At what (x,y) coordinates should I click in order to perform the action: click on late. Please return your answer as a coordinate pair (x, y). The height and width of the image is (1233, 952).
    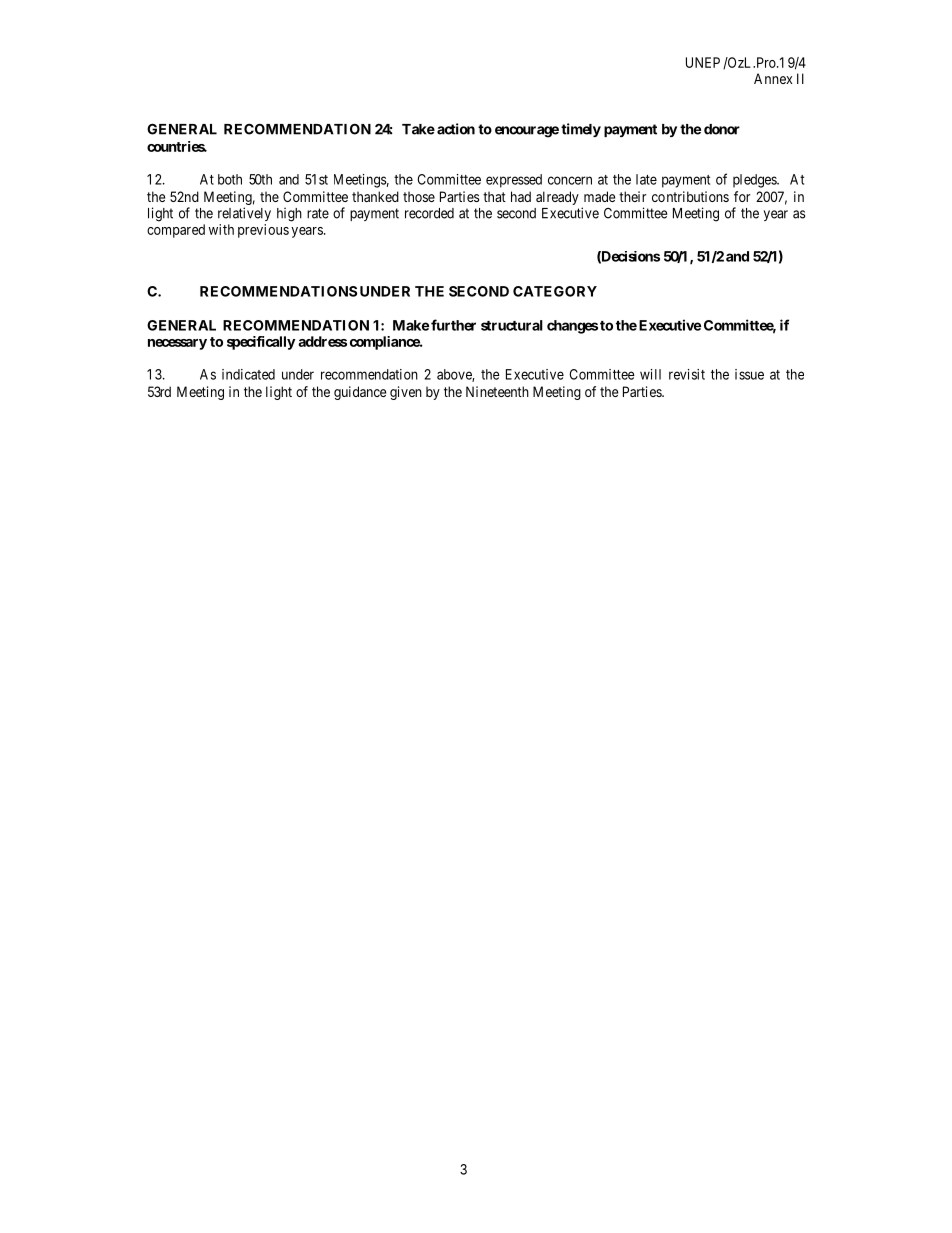
    Looking at the image, I should click on (646, 179).
